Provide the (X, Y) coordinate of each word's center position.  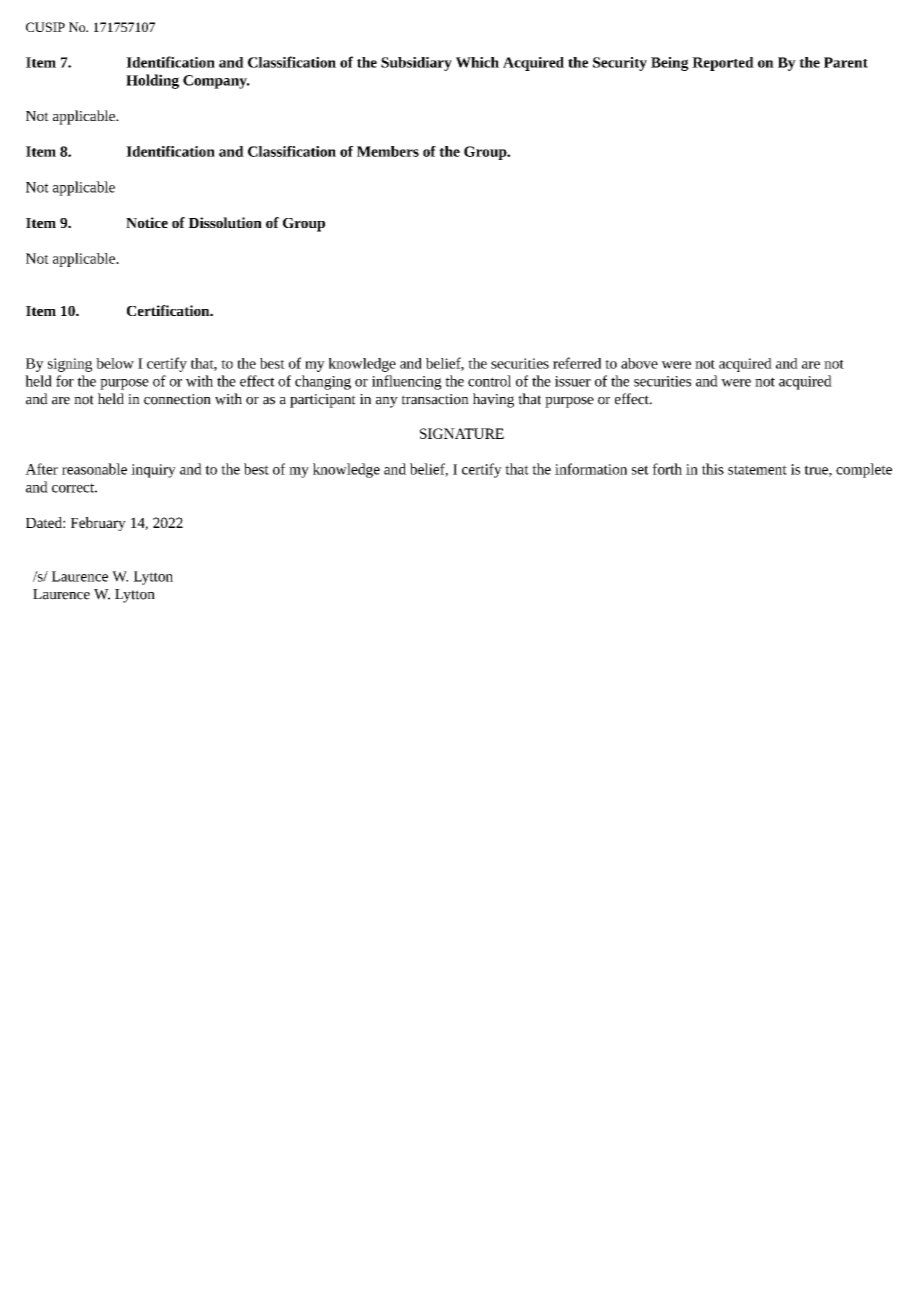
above (639, 363)
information (591, 469)
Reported (723, 64)
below (115, 363)
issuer (573, 381)
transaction (435, 399)
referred (577, 363)
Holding (152, 81)
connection (177, 399)
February (98, 524)
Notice (147, 222)
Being (670, 64)
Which (477, 62)
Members (388, 151)
